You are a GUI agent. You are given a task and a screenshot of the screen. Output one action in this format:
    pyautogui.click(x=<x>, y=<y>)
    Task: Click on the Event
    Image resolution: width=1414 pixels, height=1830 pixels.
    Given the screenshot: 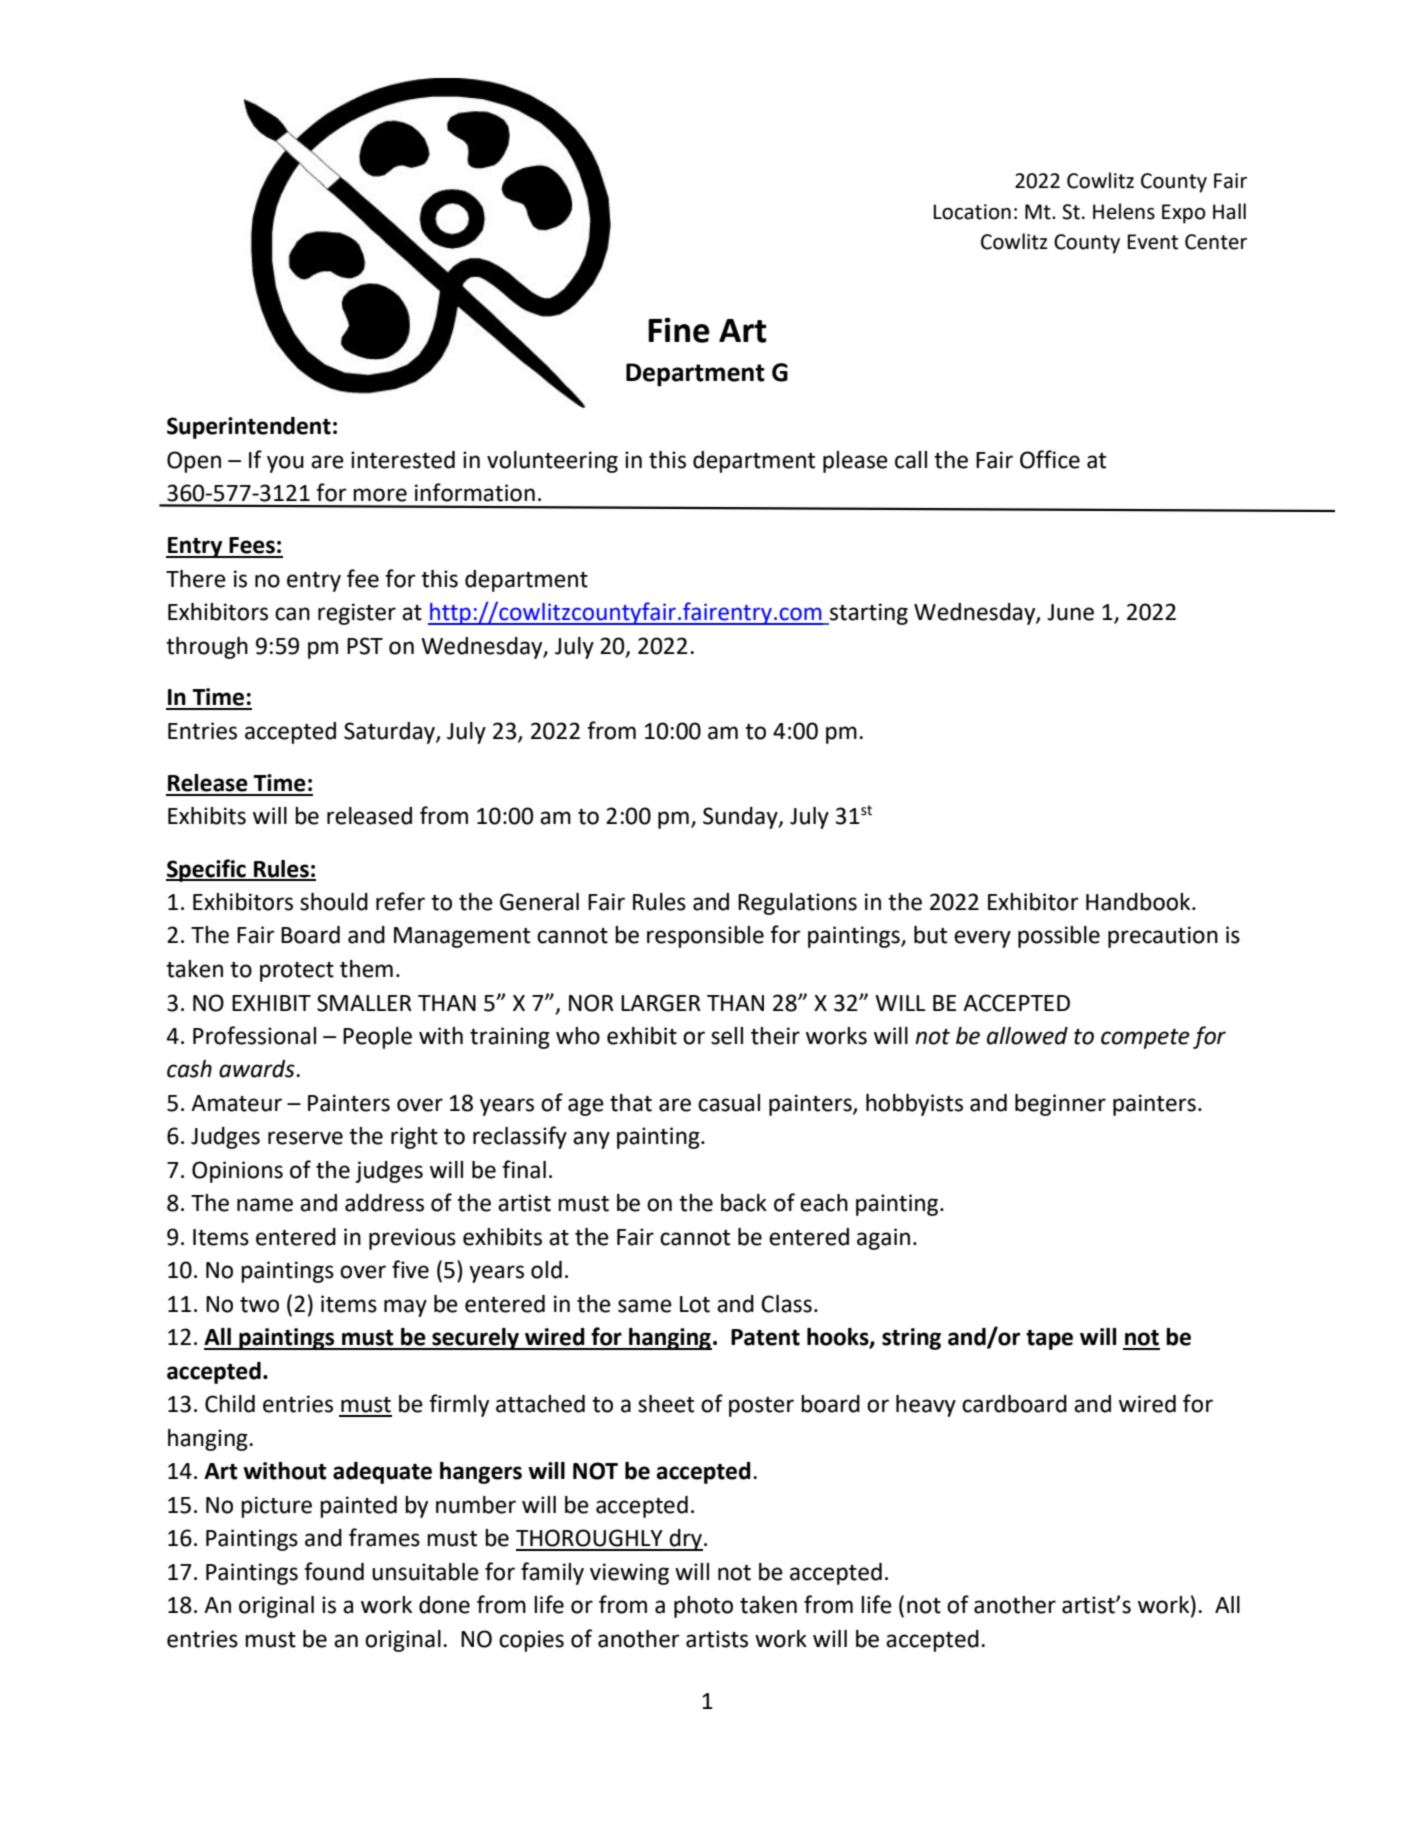 What is the action you would take?
    pyautogui.click(x=1153, y=242)
